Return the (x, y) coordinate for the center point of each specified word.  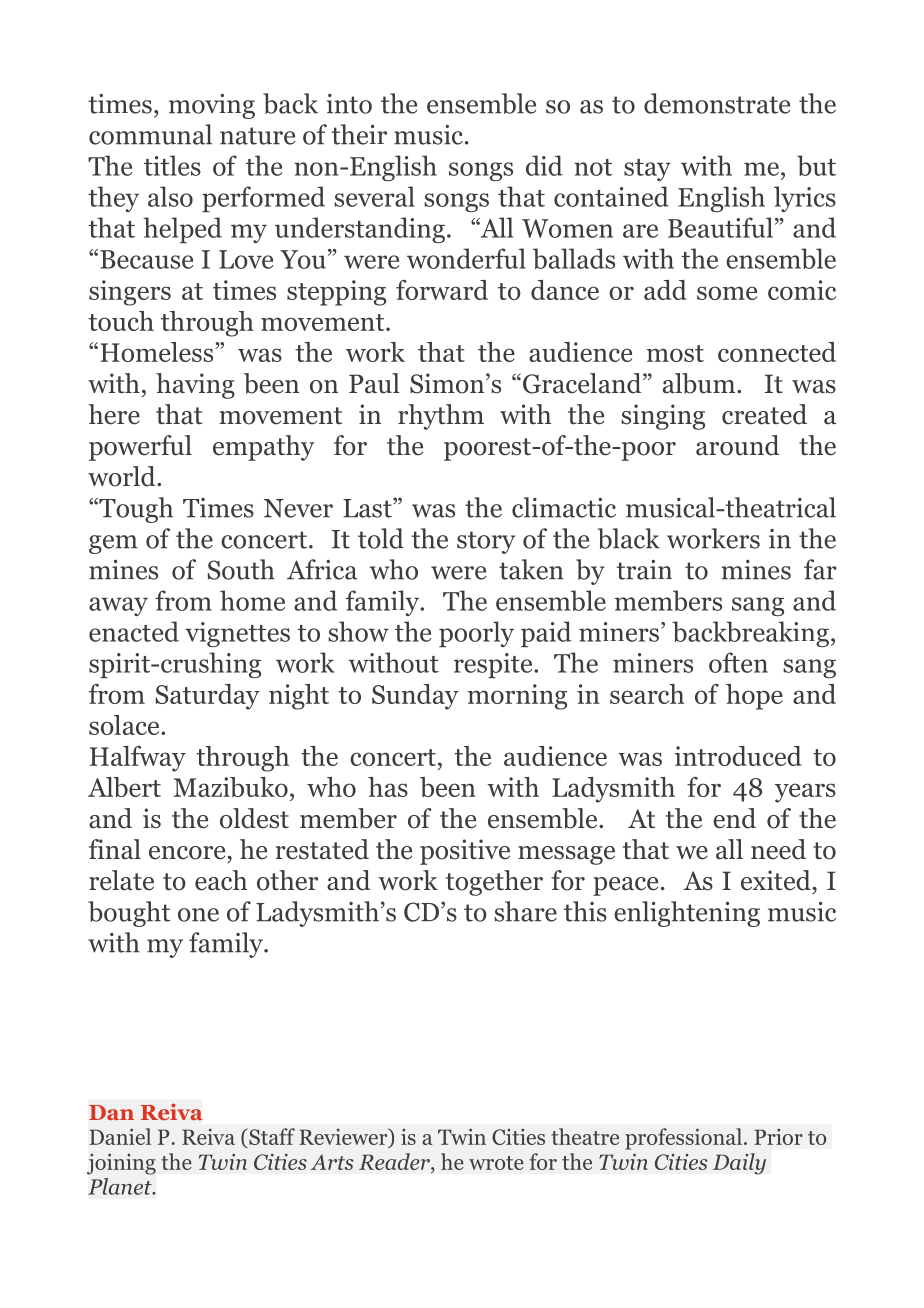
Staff (271, 1138)
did (544, 165)
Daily (739, 1164)
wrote (496, 1163)
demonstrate (717, 103)
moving (212, 106)
